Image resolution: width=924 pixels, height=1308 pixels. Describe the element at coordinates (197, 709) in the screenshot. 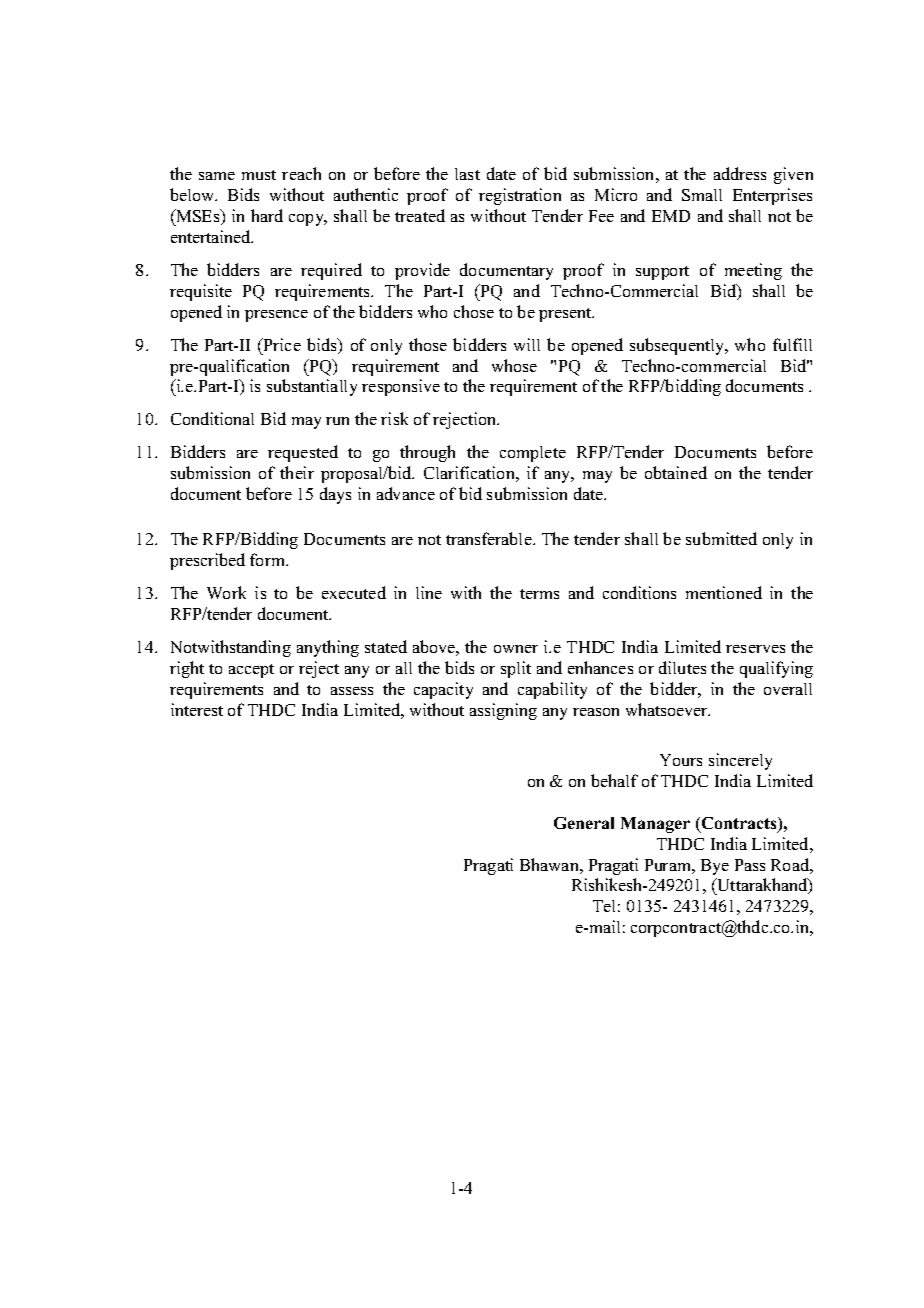

I see `interest` at that location.
